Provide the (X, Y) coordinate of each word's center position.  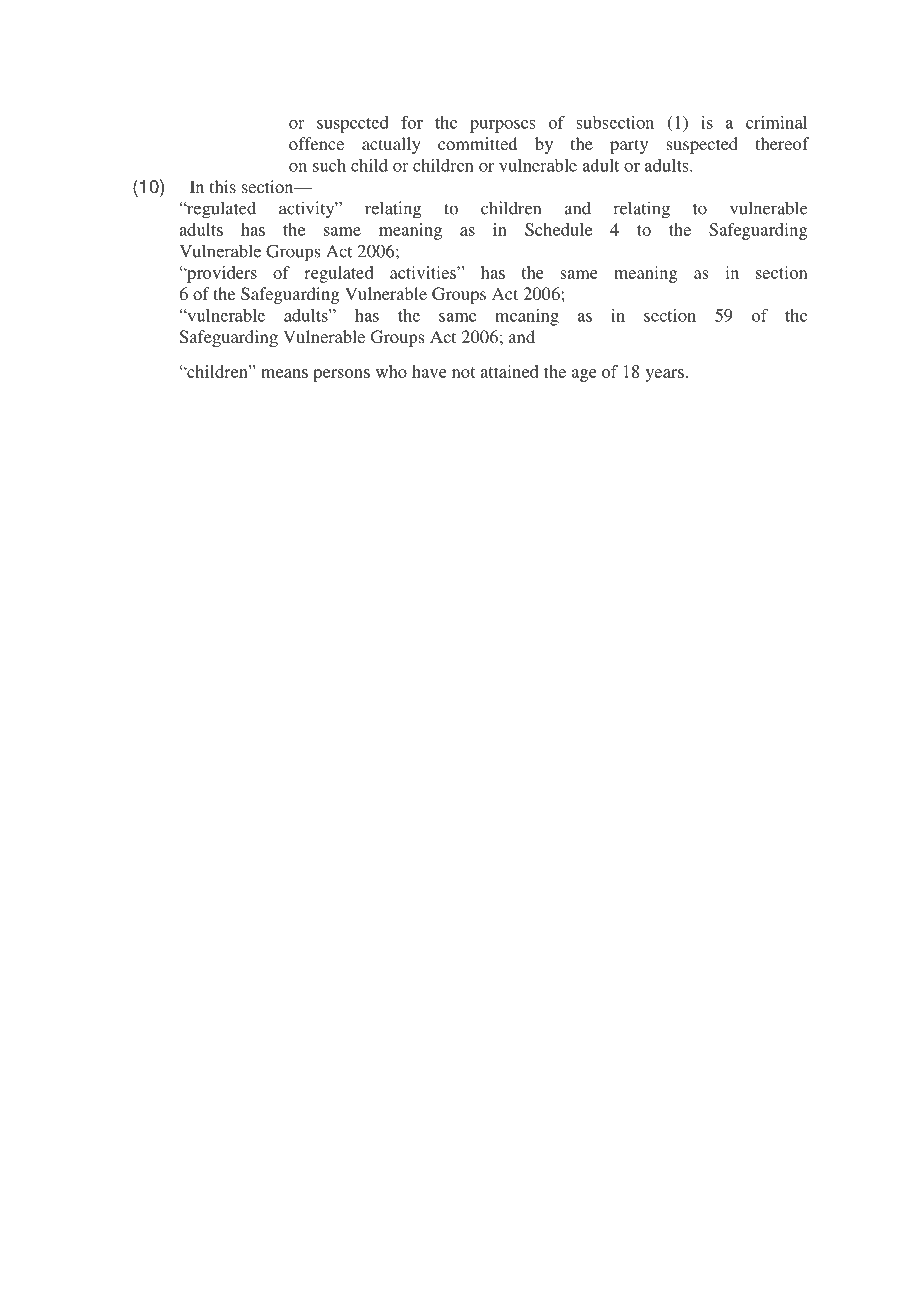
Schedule (558, 229)
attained (509, 371)
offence (316, 143)
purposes (502, 126)
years (665, 375)
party (629, 146)
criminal (776, 122)
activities (424, 272)
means (284, 373)
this (223, 186)
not (463, 372)
